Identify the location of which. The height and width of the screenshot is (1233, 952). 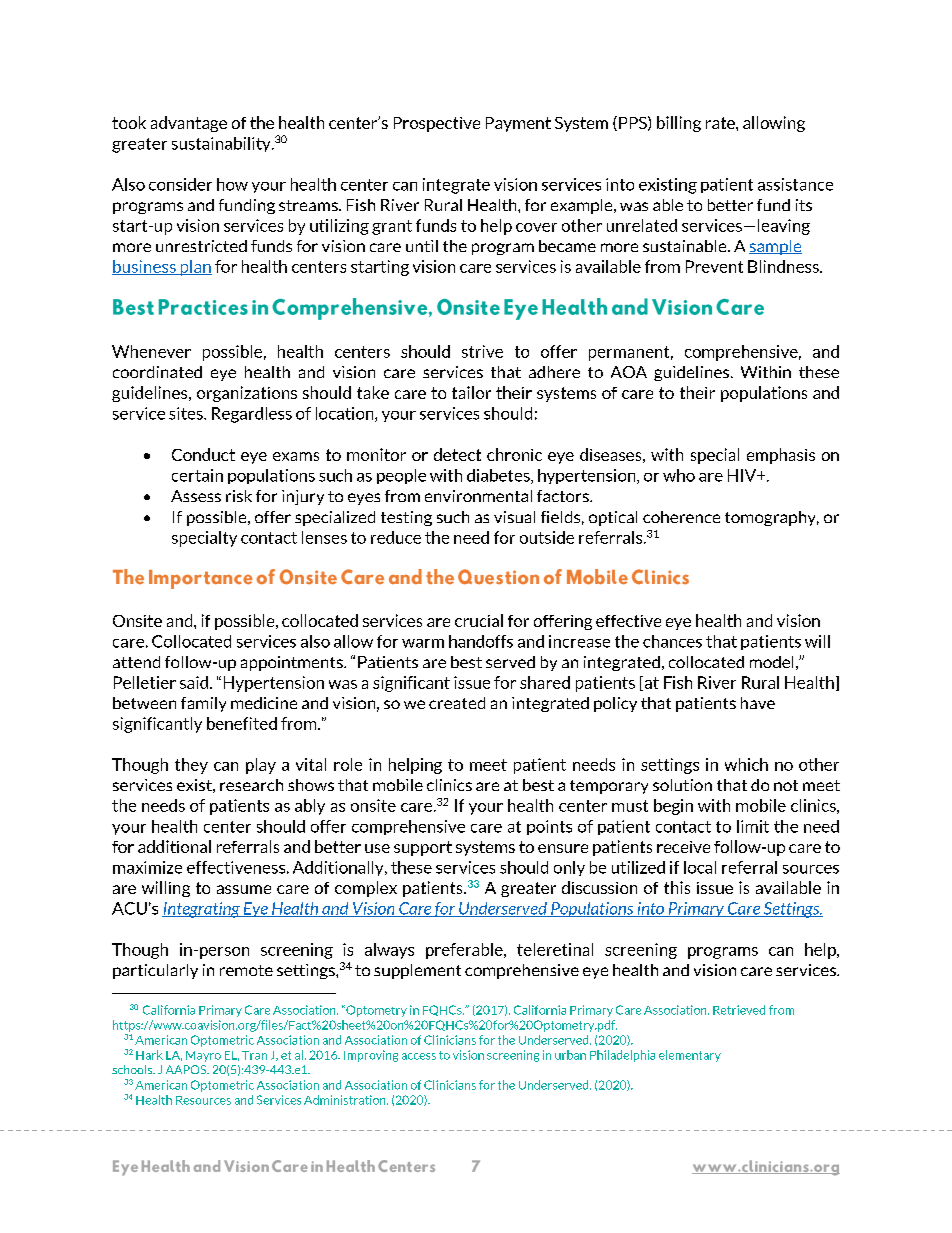
(746, 764).
